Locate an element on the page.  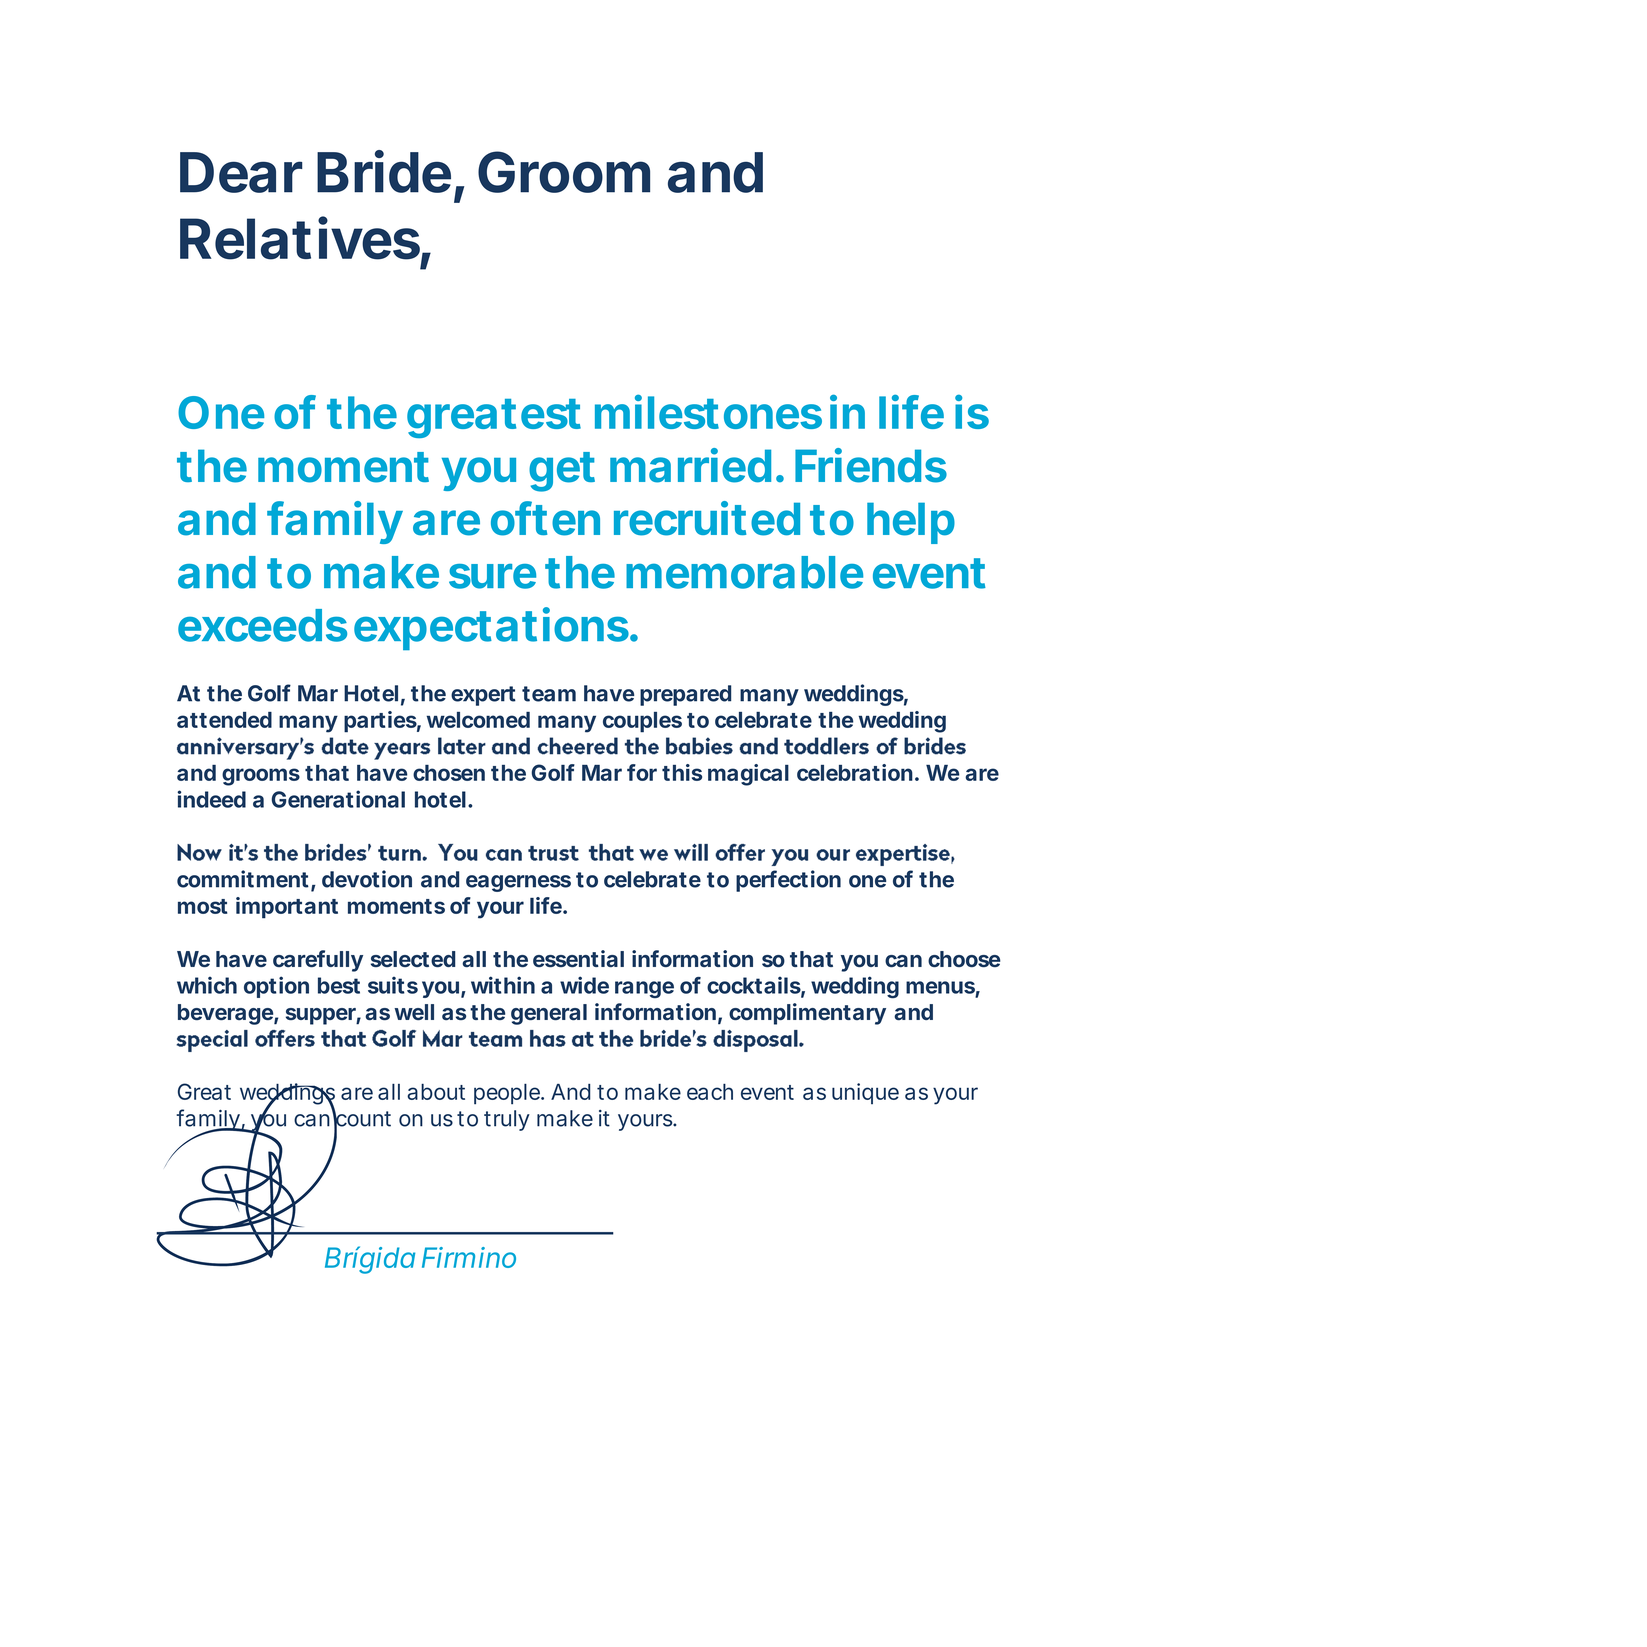
get is located at coordinates (562, 472).
